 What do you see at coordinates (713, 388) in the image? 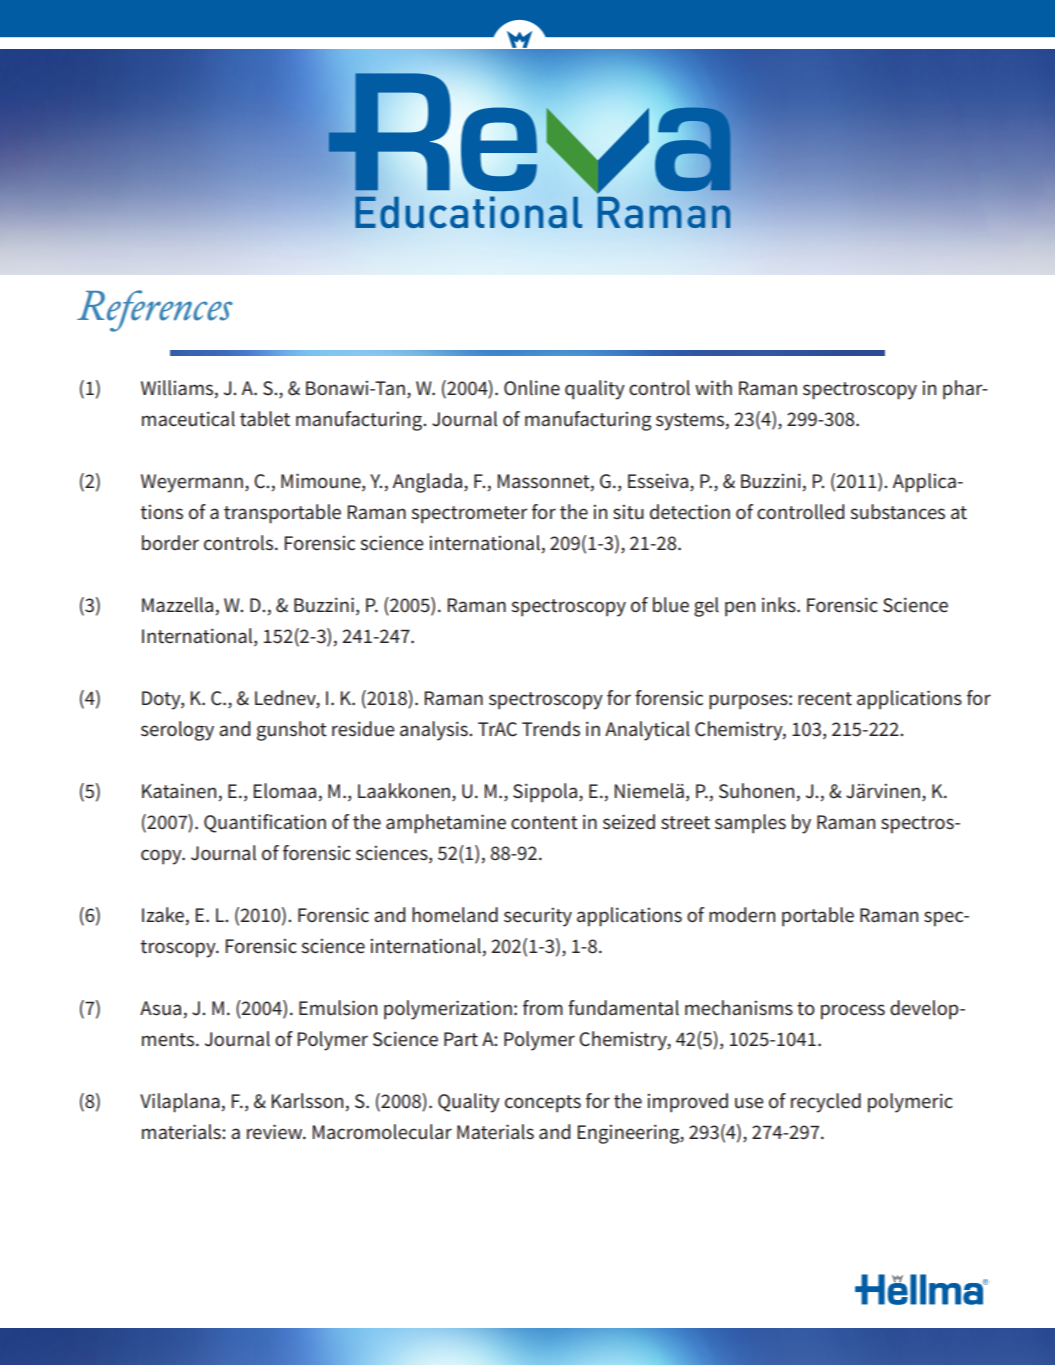
I see `with` at bounding box center [713, 388].
